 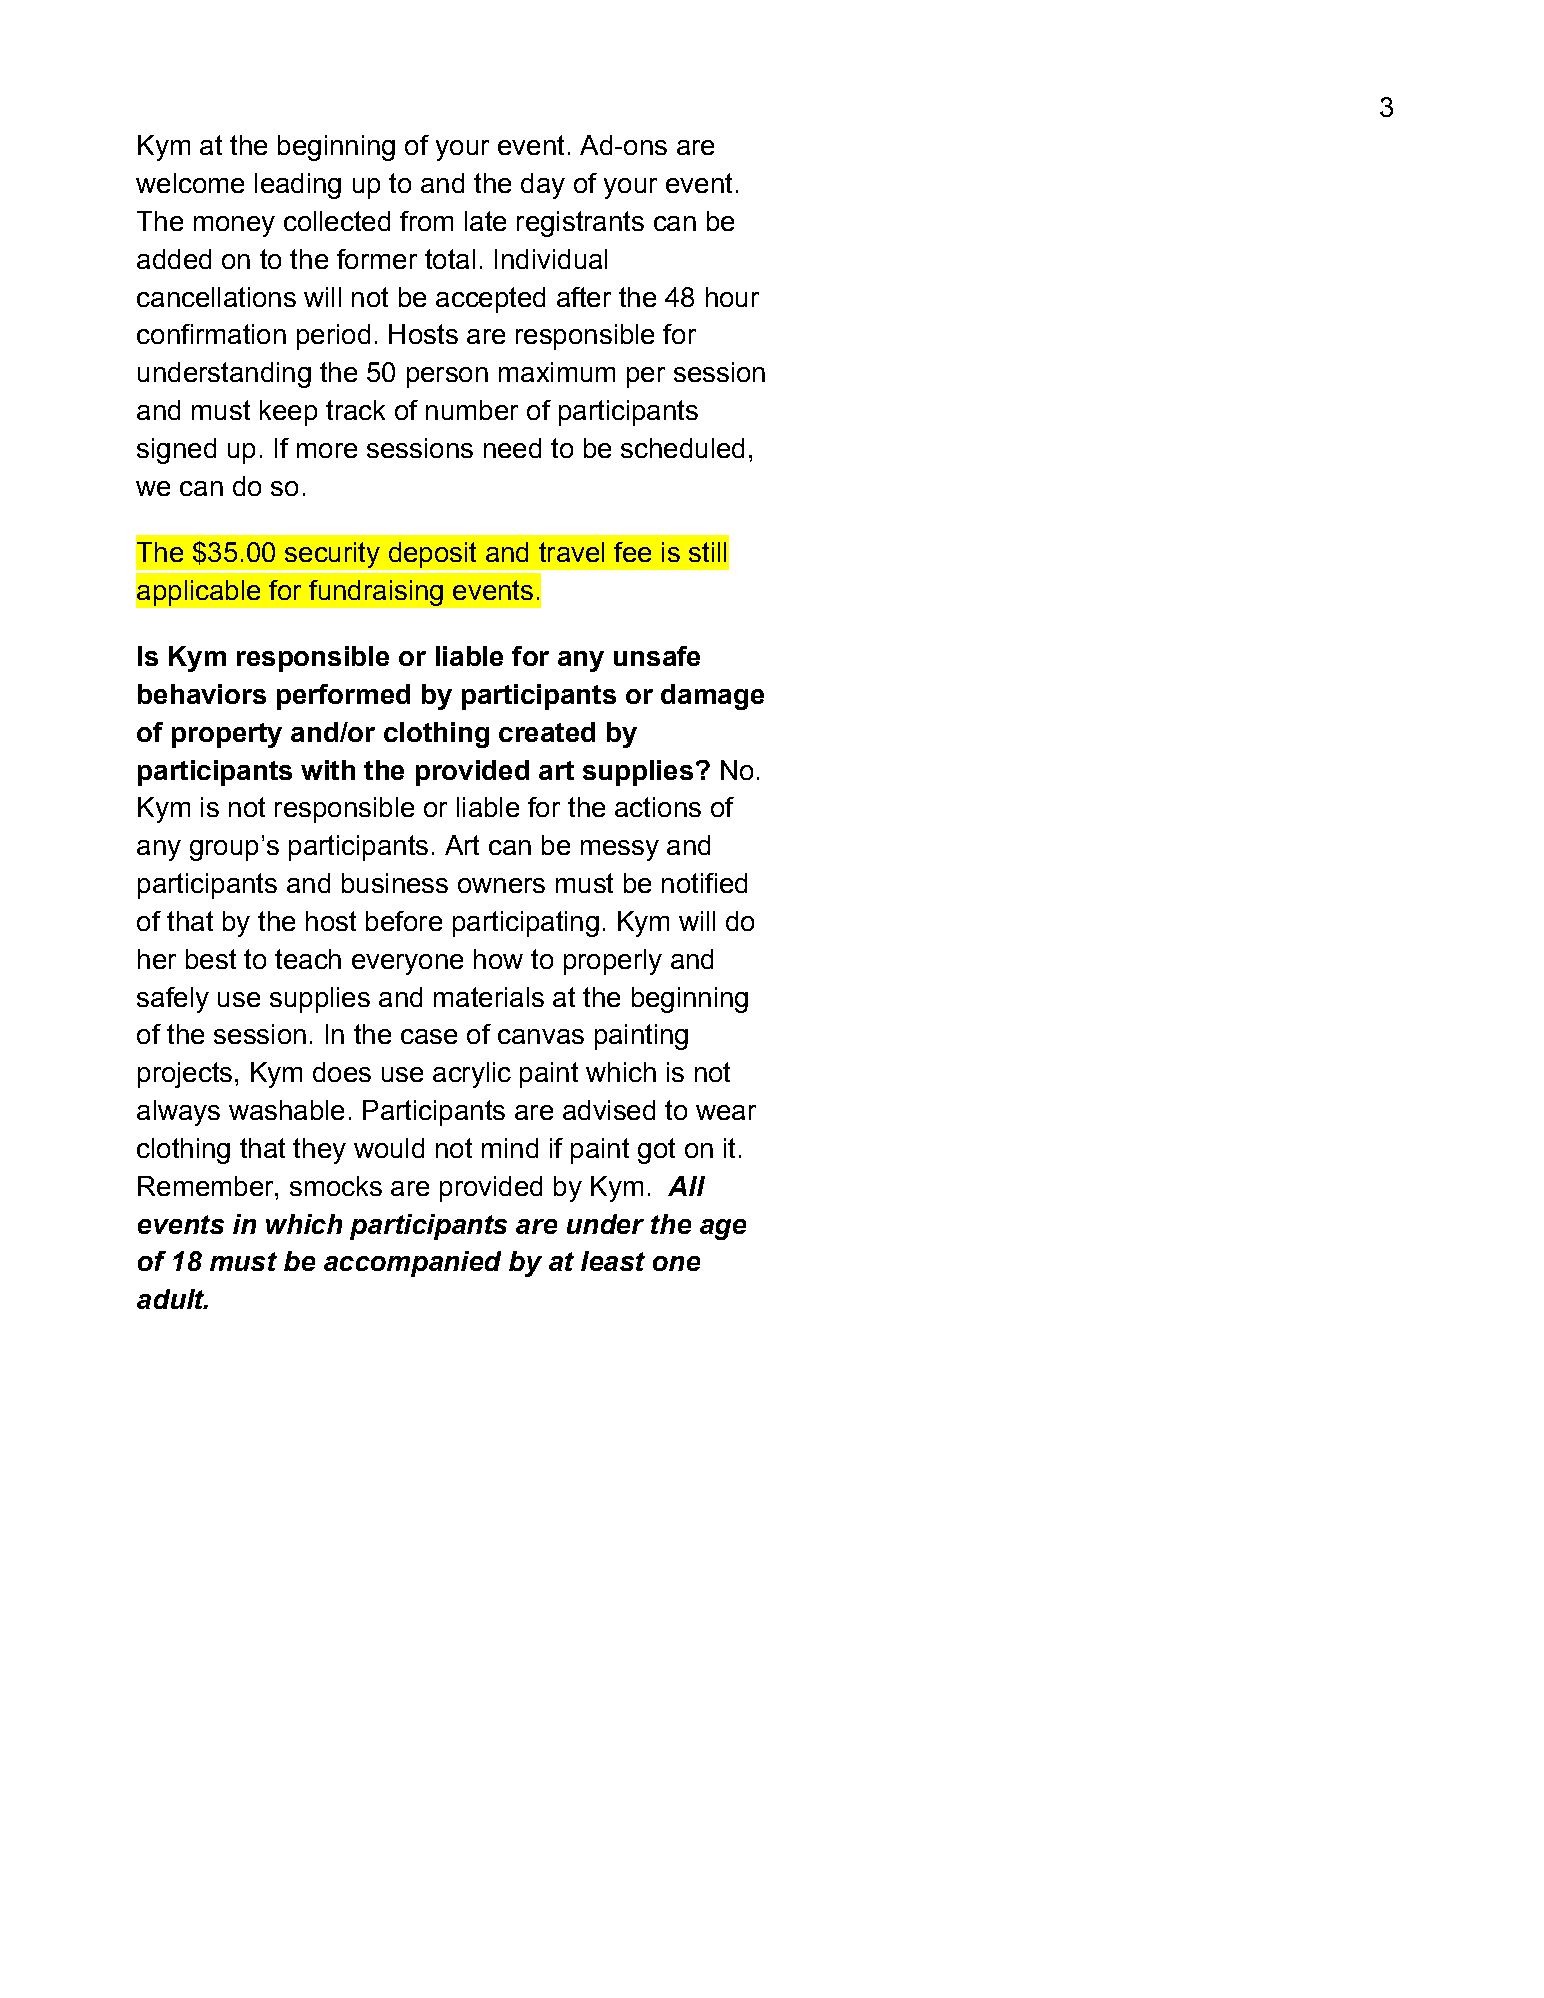 What do you see at coordinates (234, 226) in the page?
I see `money` at bounding box center [234, 226].
